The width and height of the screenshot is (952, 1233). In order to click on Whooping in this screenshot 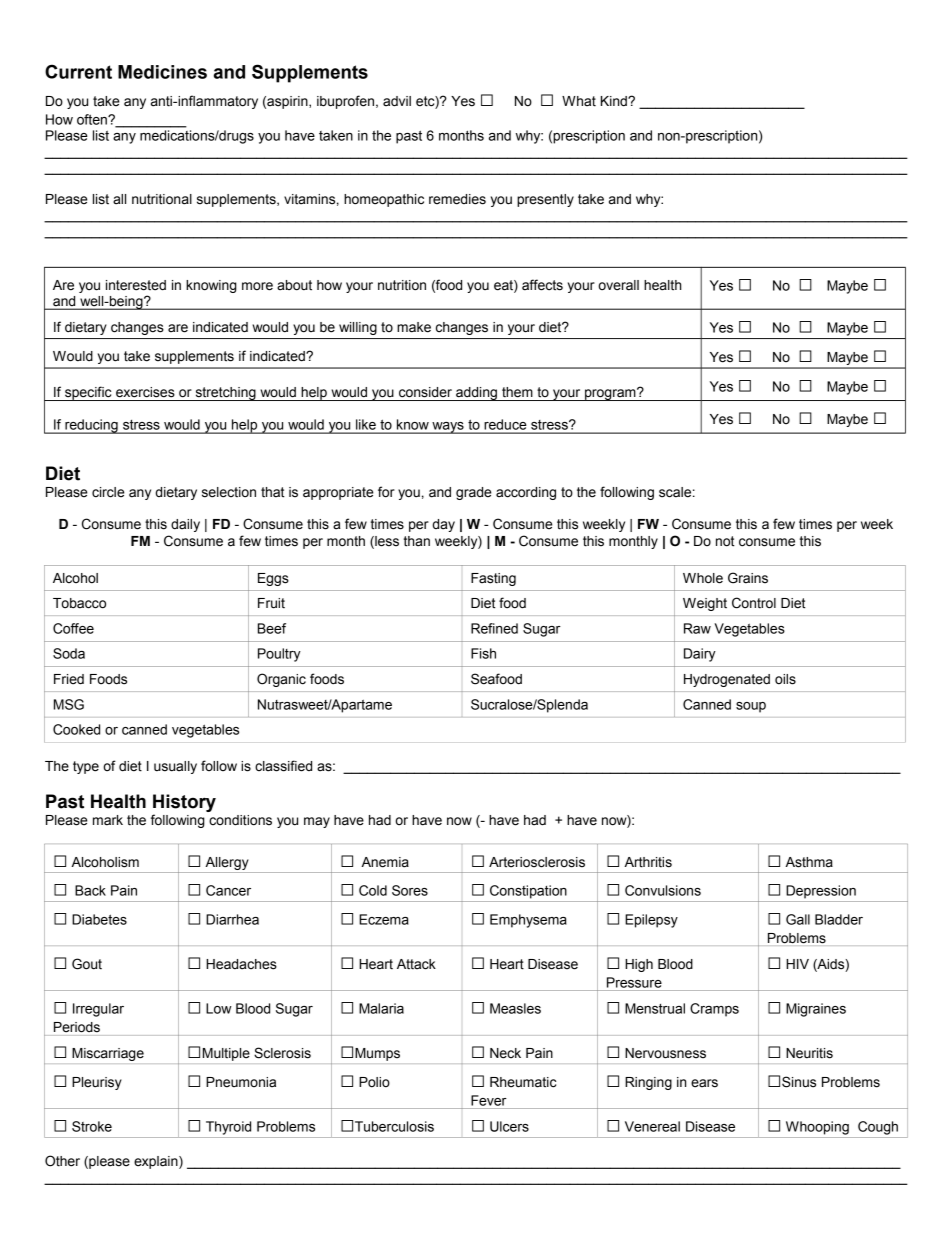, I will do `click(817, 1128)`.
